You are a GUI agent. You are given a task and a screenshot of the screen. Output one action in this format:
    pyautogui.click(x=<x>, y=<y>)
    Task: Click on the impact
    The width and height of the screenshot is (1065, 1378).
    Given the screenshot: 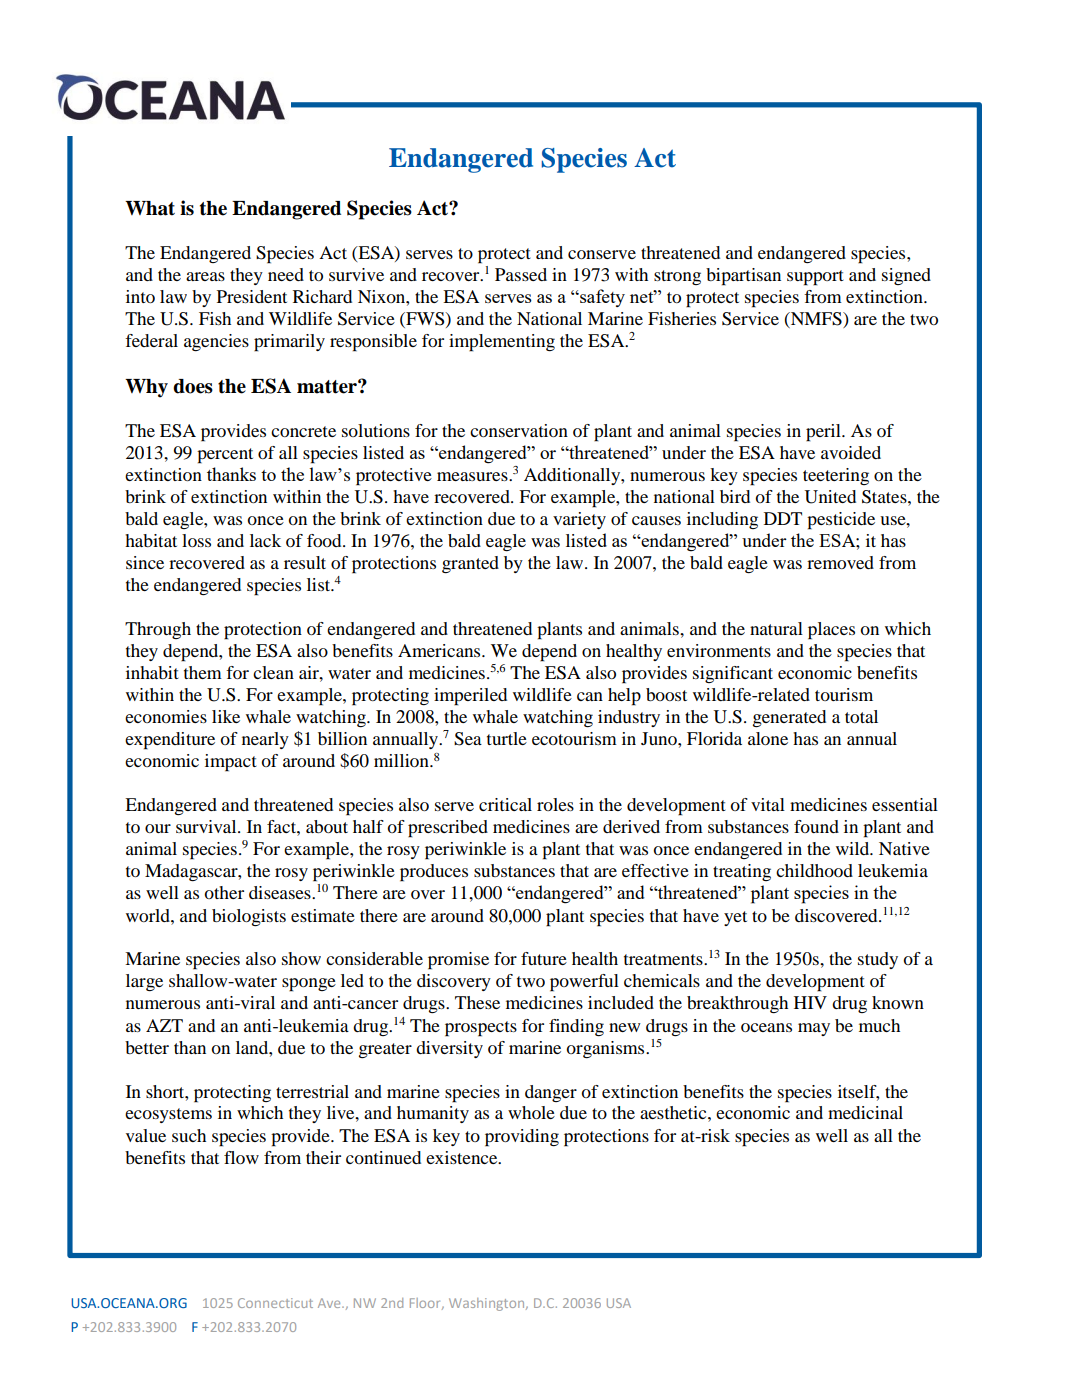 What is the action you would take?
    pyautogui.click(x=231, y=763)
